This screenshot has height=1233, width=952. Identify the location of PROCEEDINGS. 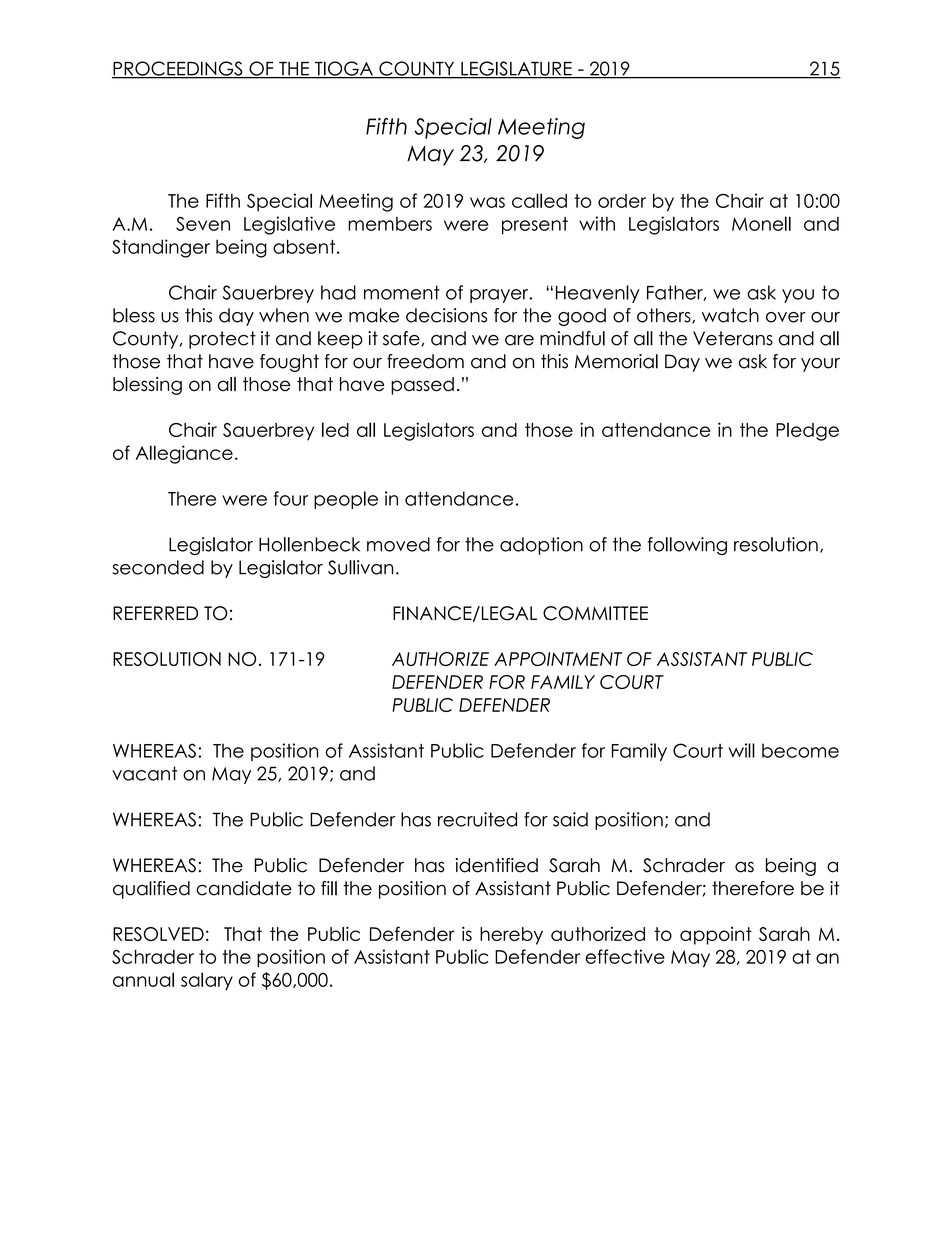
(178, 69).
